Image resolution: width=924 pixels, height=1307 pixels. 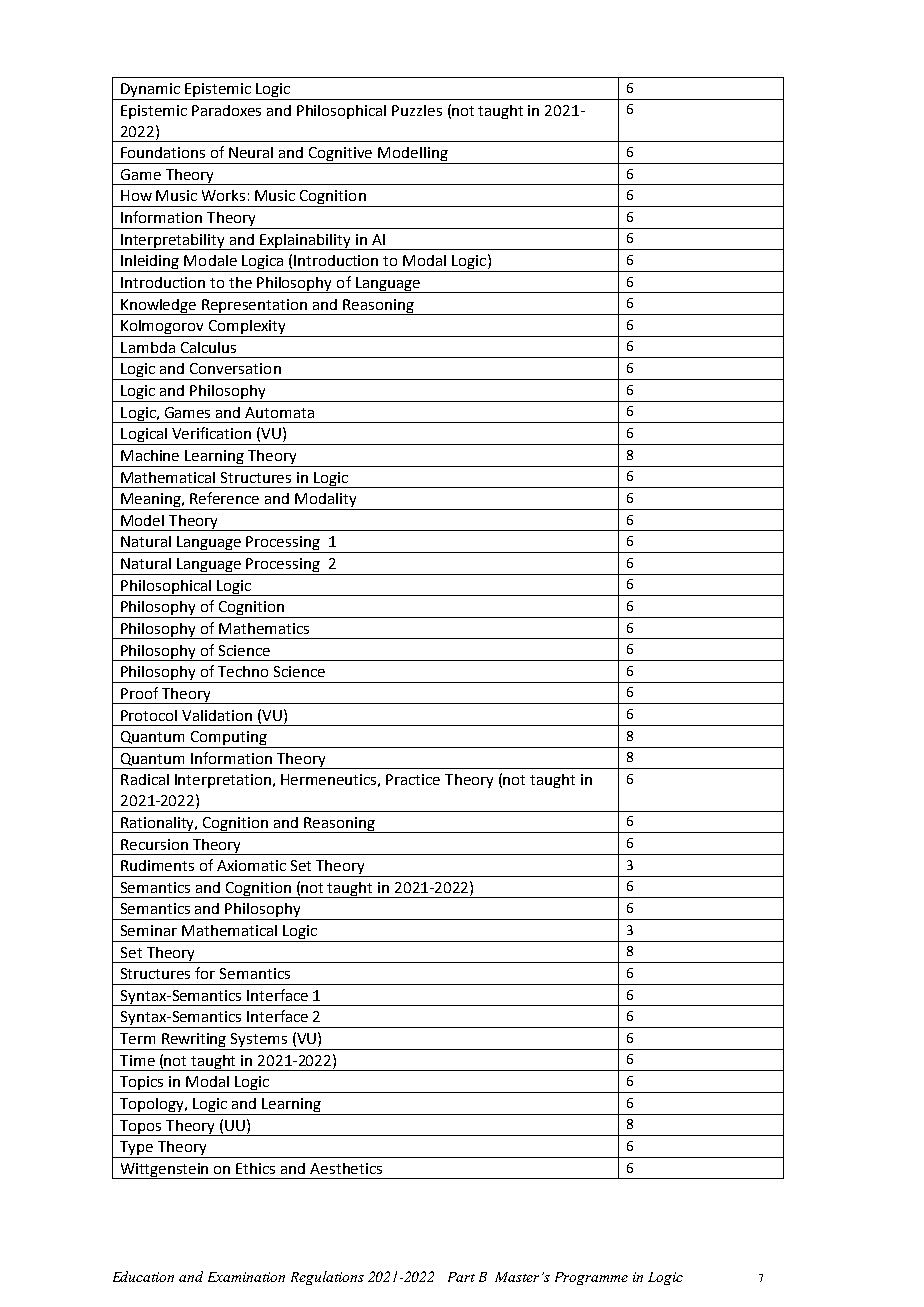 What do you see at coordinates (264, 628) in the screenshot?
I see `Mathematics` at bounding box center [264, 628].
